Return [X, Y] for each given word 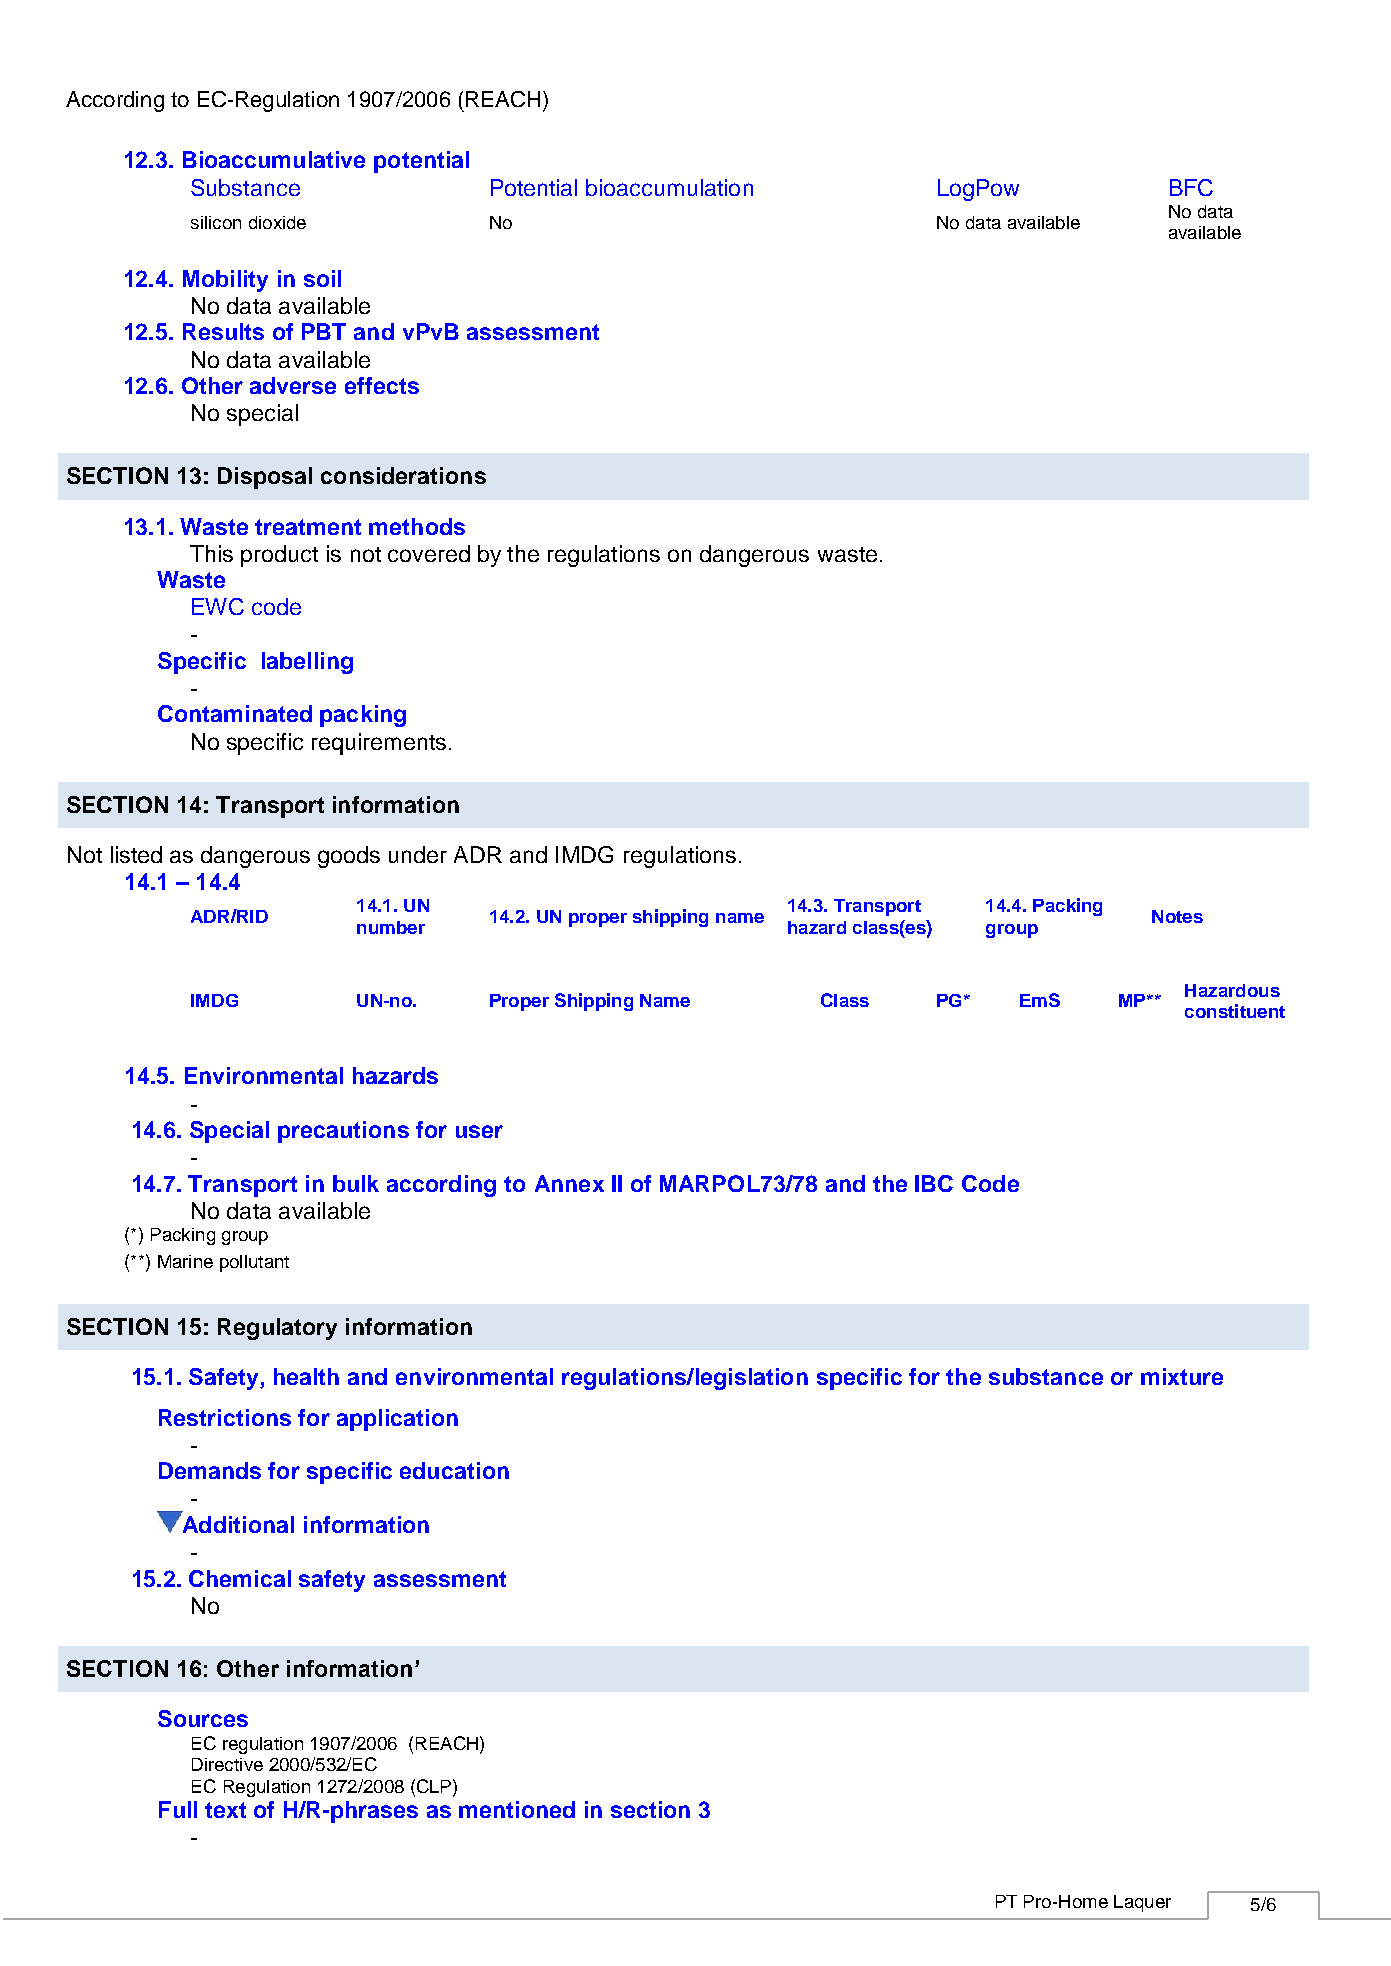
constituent [1235, 1011]
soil [322, 278]
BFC [1191, 187]
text [225, 1810]
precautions [343, 1132]
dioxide [277, 222]
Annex [569, 1183]
